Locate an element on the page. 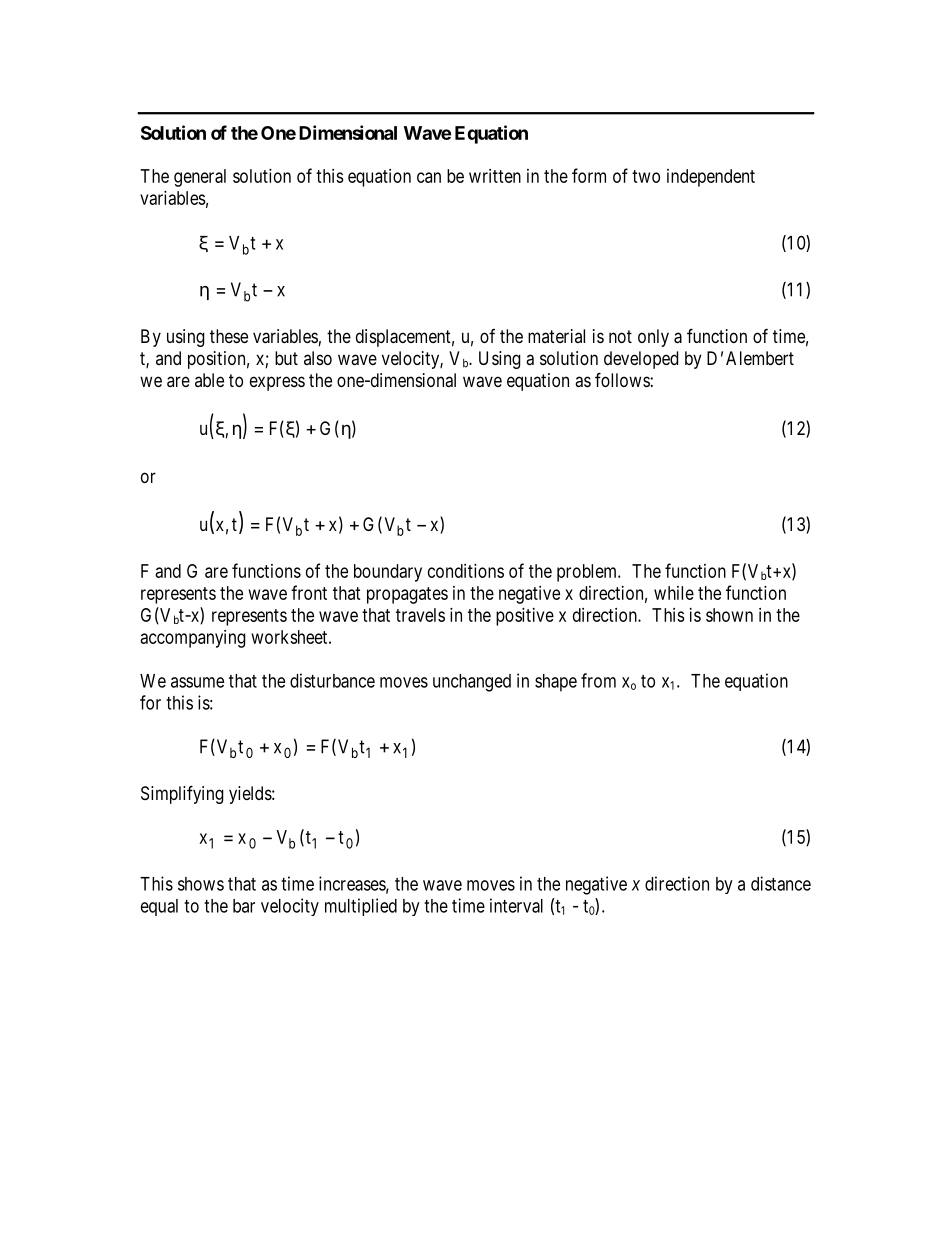 The image size is (952, 1233). conditions is located at coordinates (466, 571).
